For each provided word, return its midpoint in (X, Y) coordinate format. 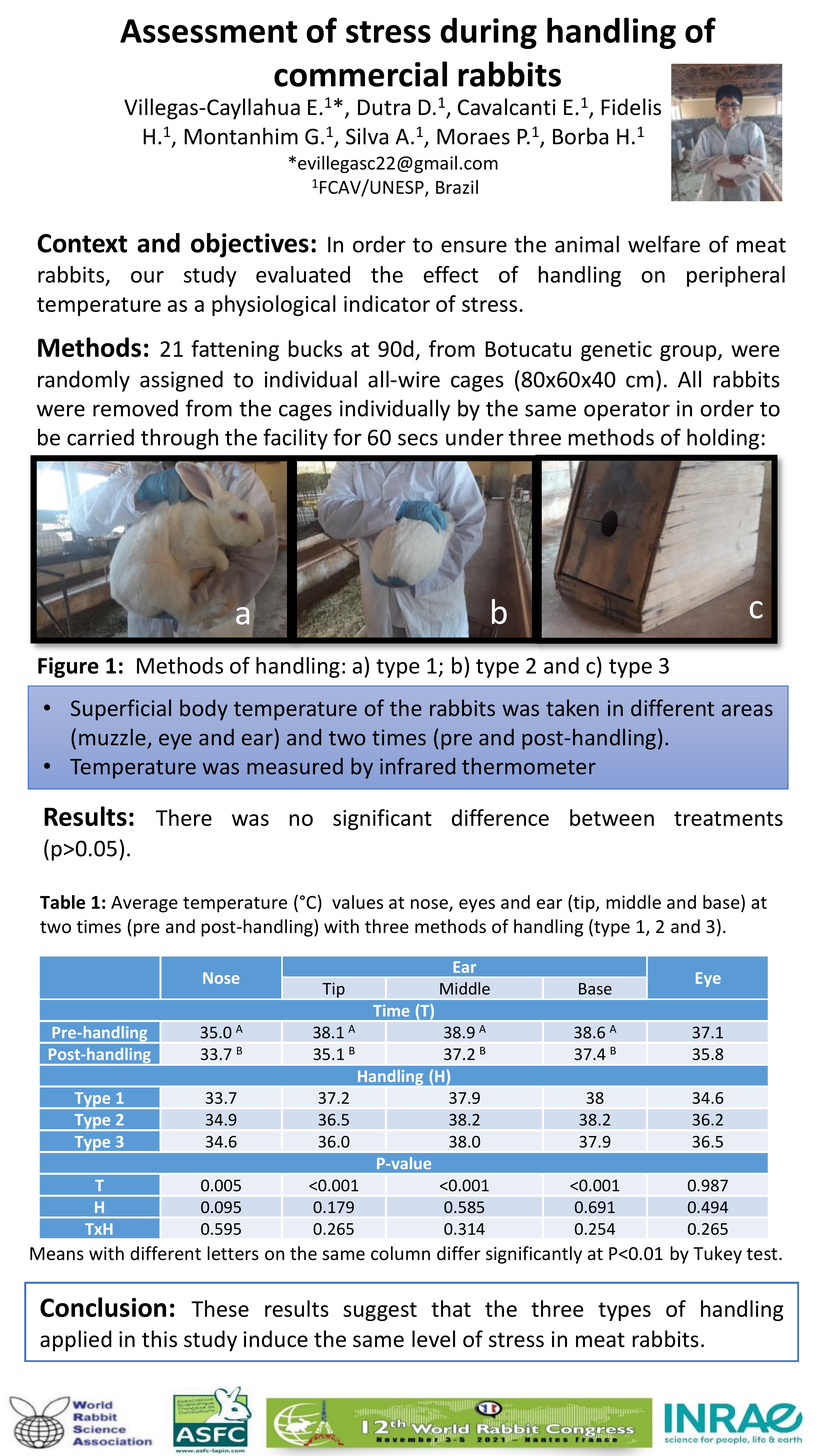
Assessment (208, 31)
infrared (417, 766)
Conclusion (103, 1307)
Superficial (121, 710)
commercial (360, 74)
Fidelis (631, 107)
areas (747, 710)
